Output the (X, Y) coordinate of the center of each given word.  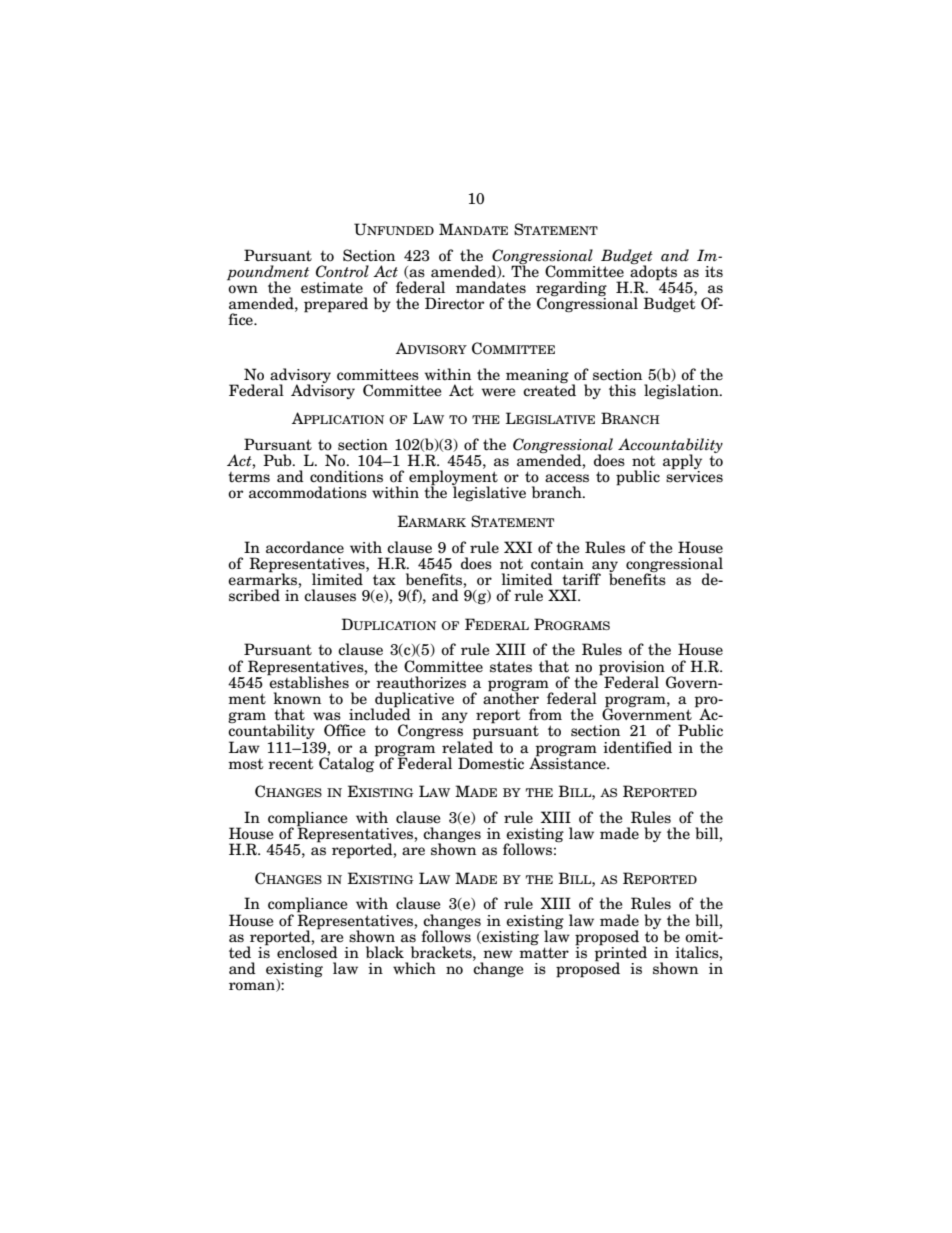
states (511, 667)
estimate (332, 288)
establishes (308, 681)
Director (454, 303)
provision (632, 669)
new (498, 954)
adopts (653, 272)
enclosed (307, 951)
